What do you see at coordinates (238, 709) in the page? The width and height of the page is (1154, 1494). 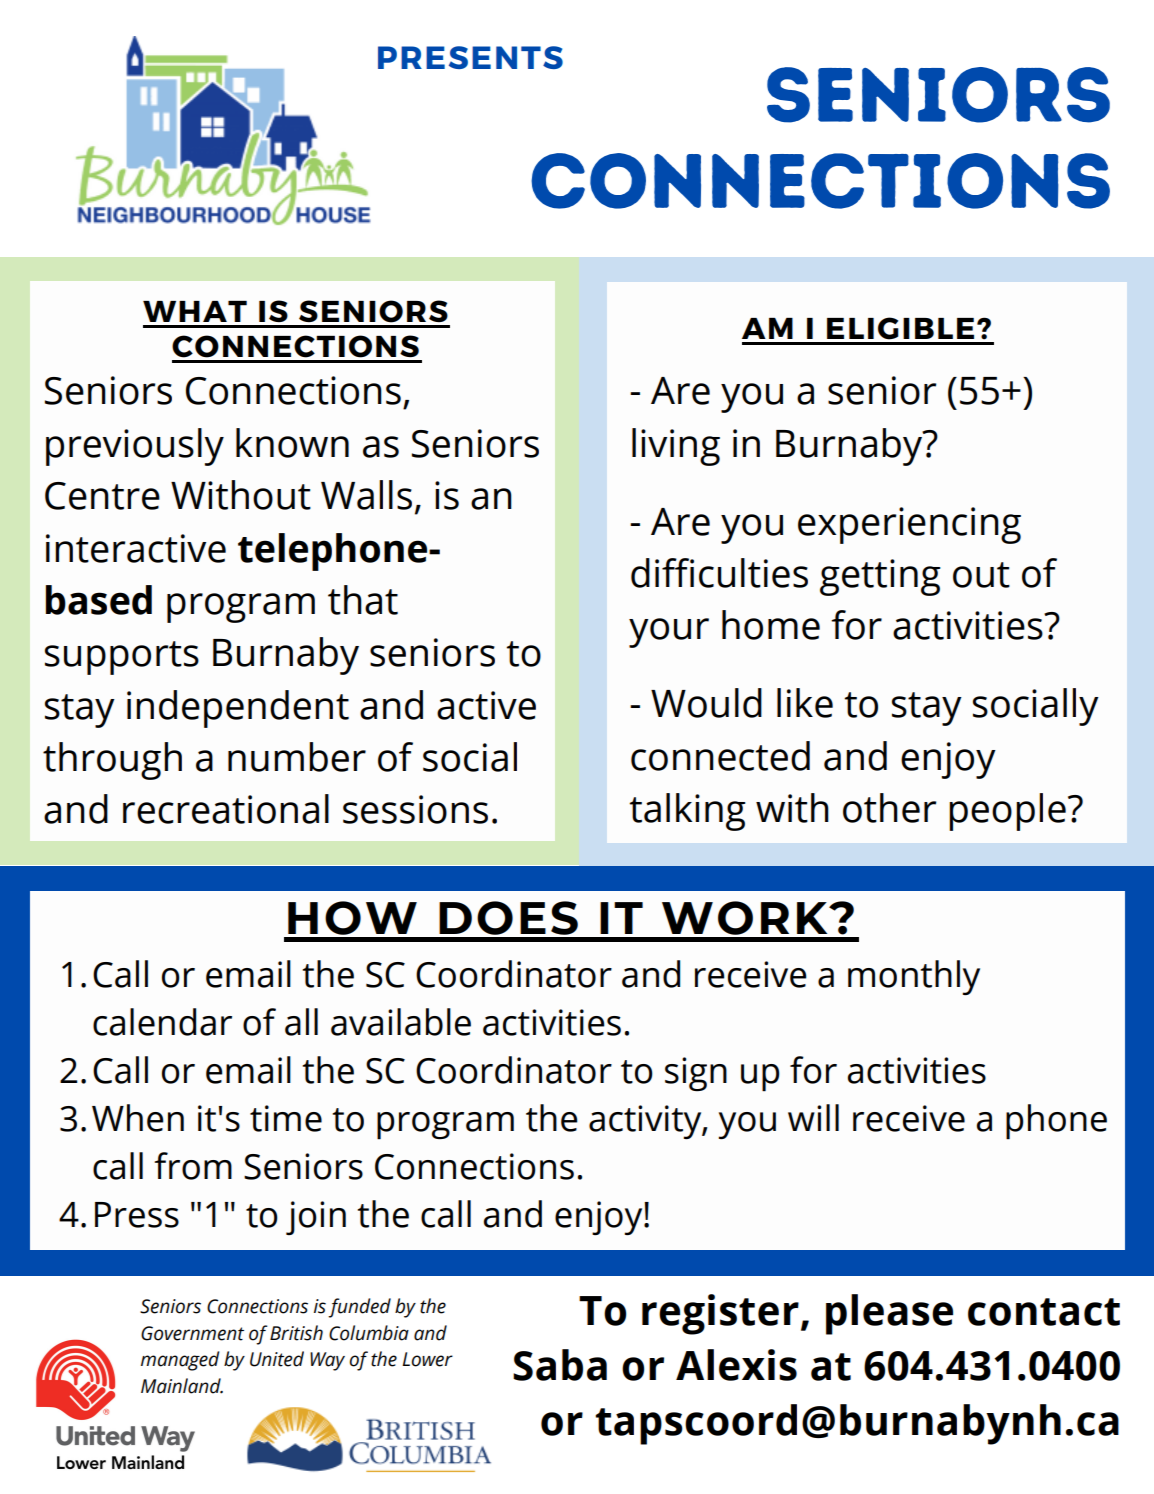 I see `independent` at bounding box center [238, 709].
